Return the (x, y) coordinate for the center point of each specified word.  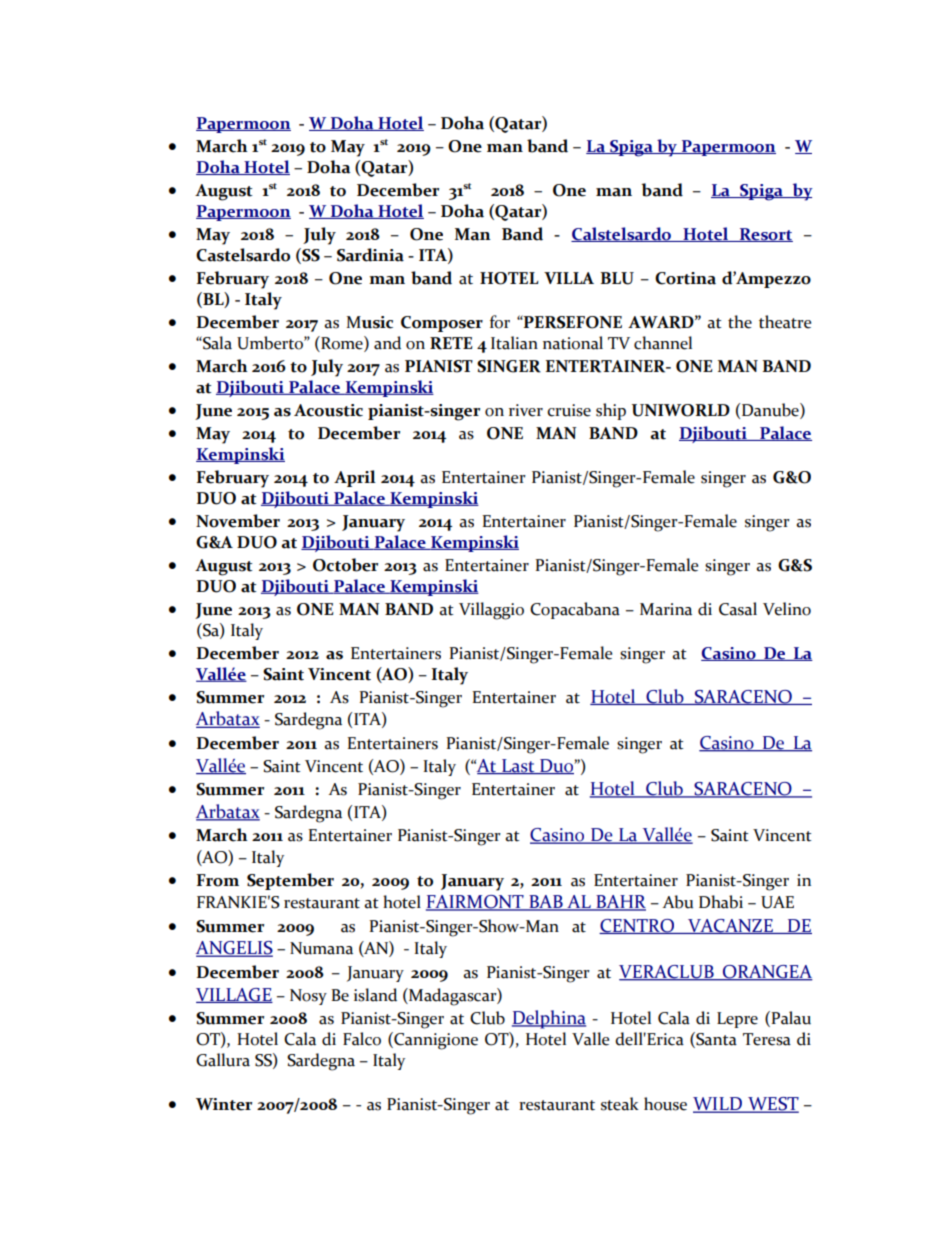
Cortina (685, 278)
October (345, 565)
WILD (718, 1105)
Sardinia (370, 255)
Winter (224, 1104)
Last (518, 766)
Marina (666, 609)
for (500, 322)
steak (620, 1104)
